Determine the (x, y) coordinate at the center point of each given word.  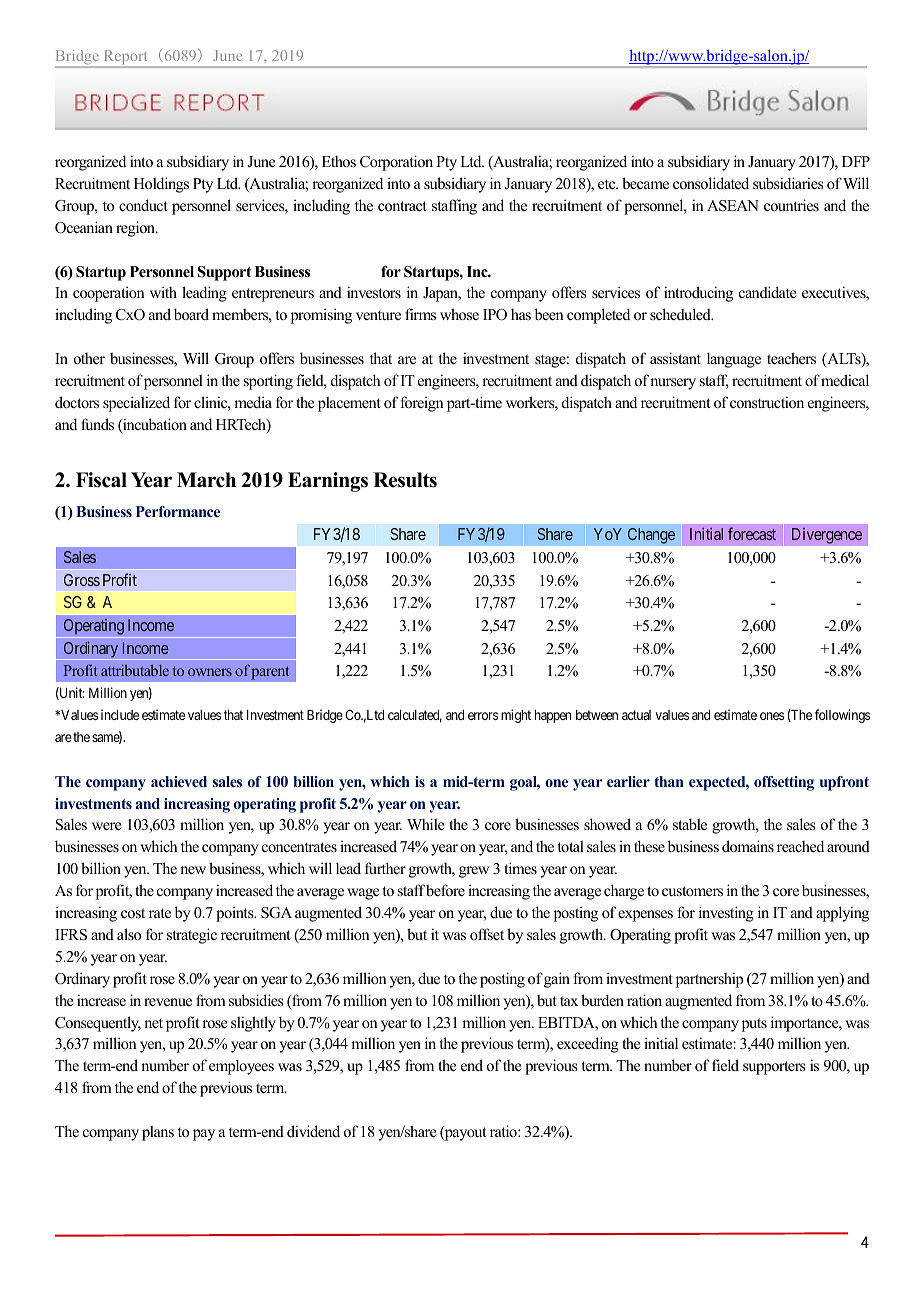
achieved (179, 781)
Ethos (339, 161)
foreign (422, 404)
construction (767, 402)
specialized (136, 404)
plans (158, 1133)
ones (772, 716)
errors (483, 716)
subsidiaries (788, 183)
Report (125, 58)
